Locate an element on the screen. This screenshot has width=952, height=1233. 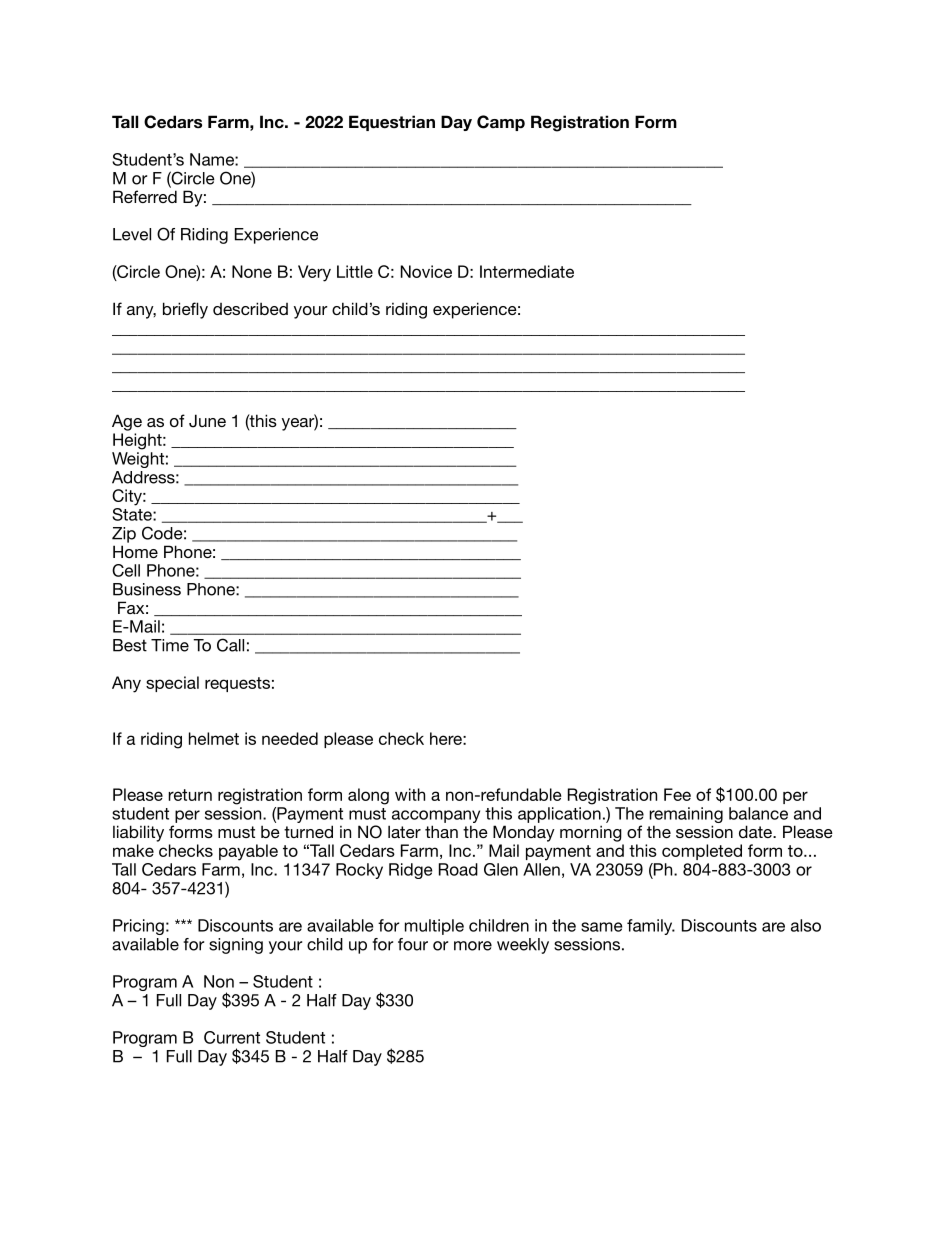
Fee is located at coordinates (677, 794).
